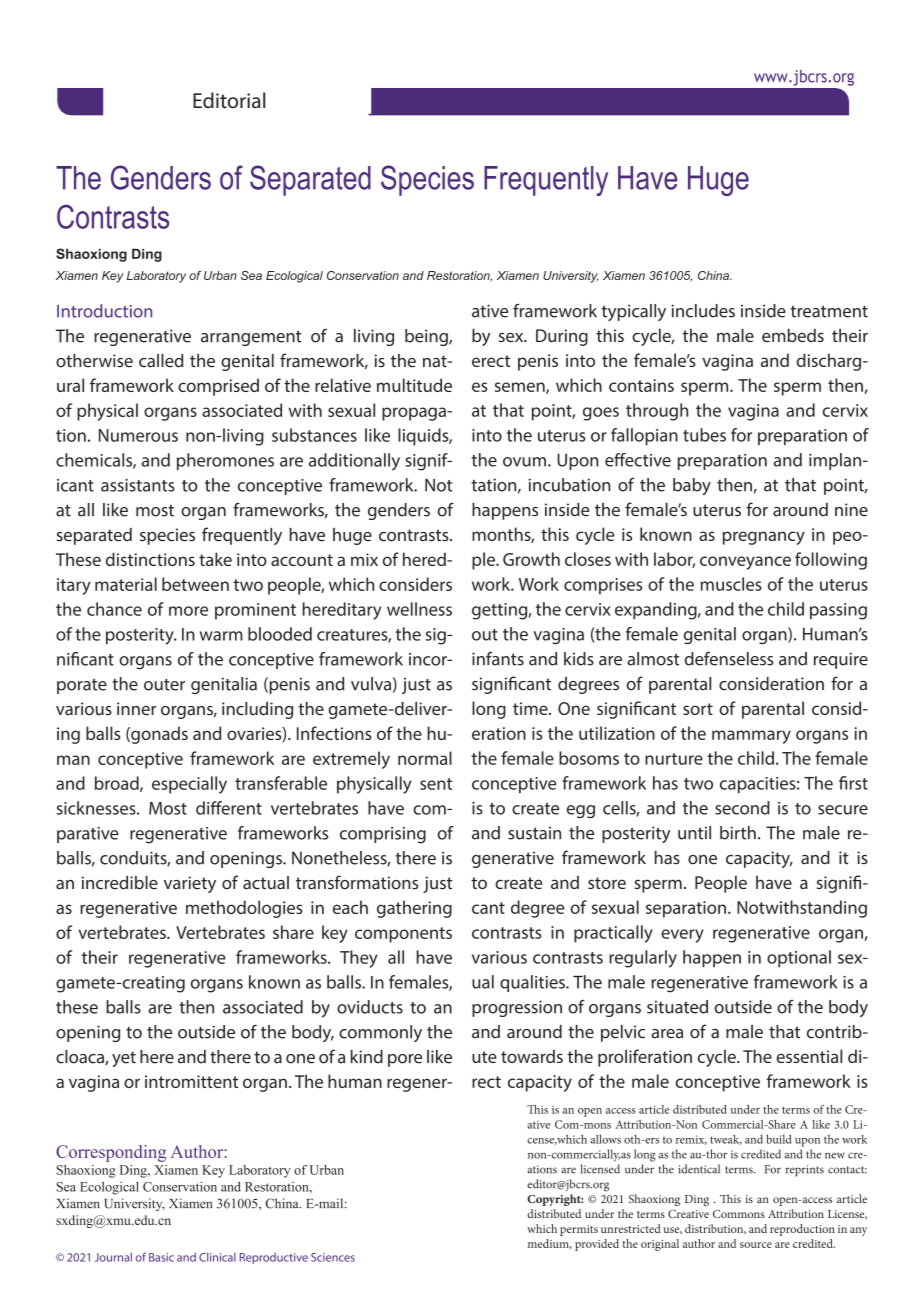 This image has width=924, height=1308. I want to click on pore, so click(405, 1060).
